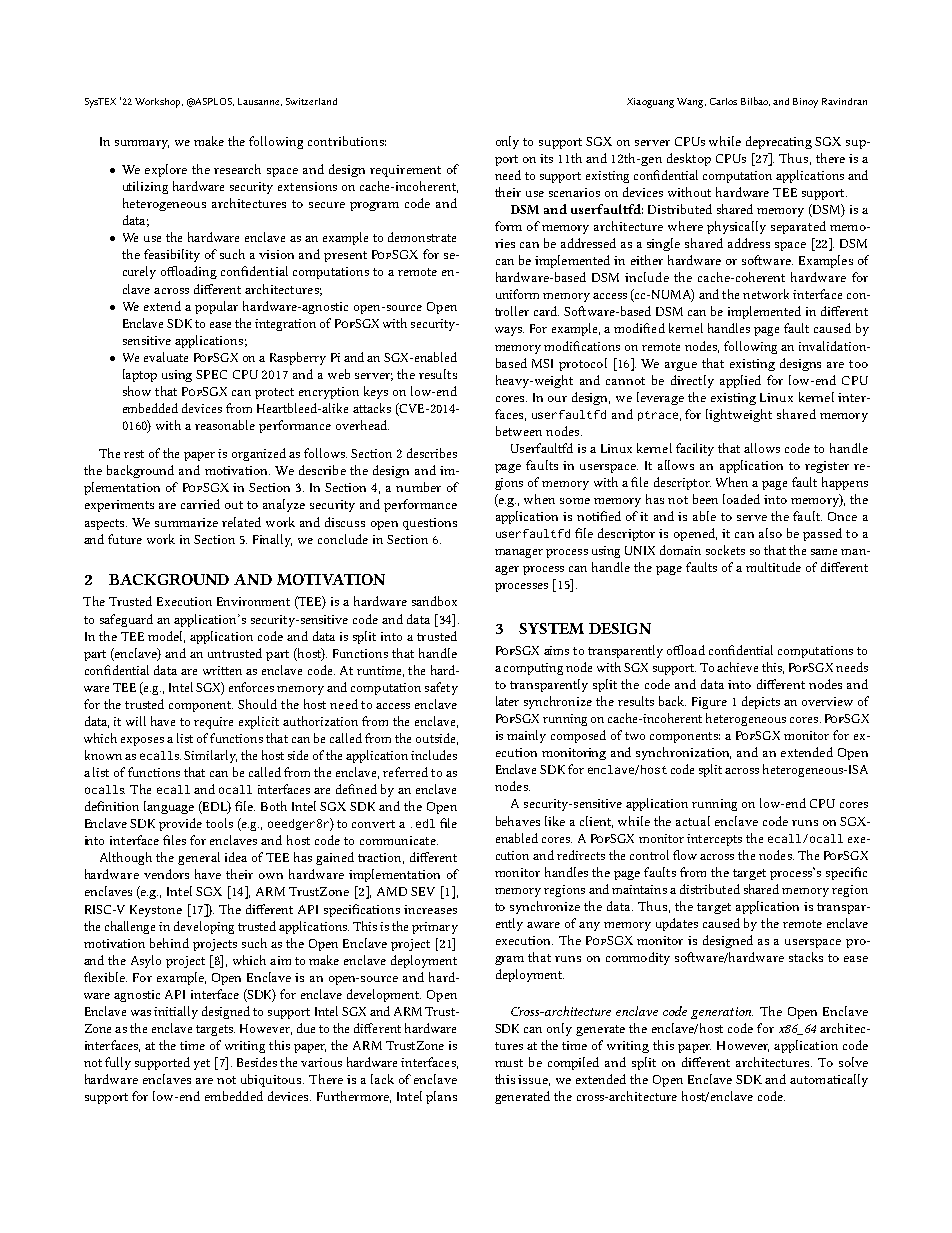  I want to click on Similarly, so click(210, 756).
